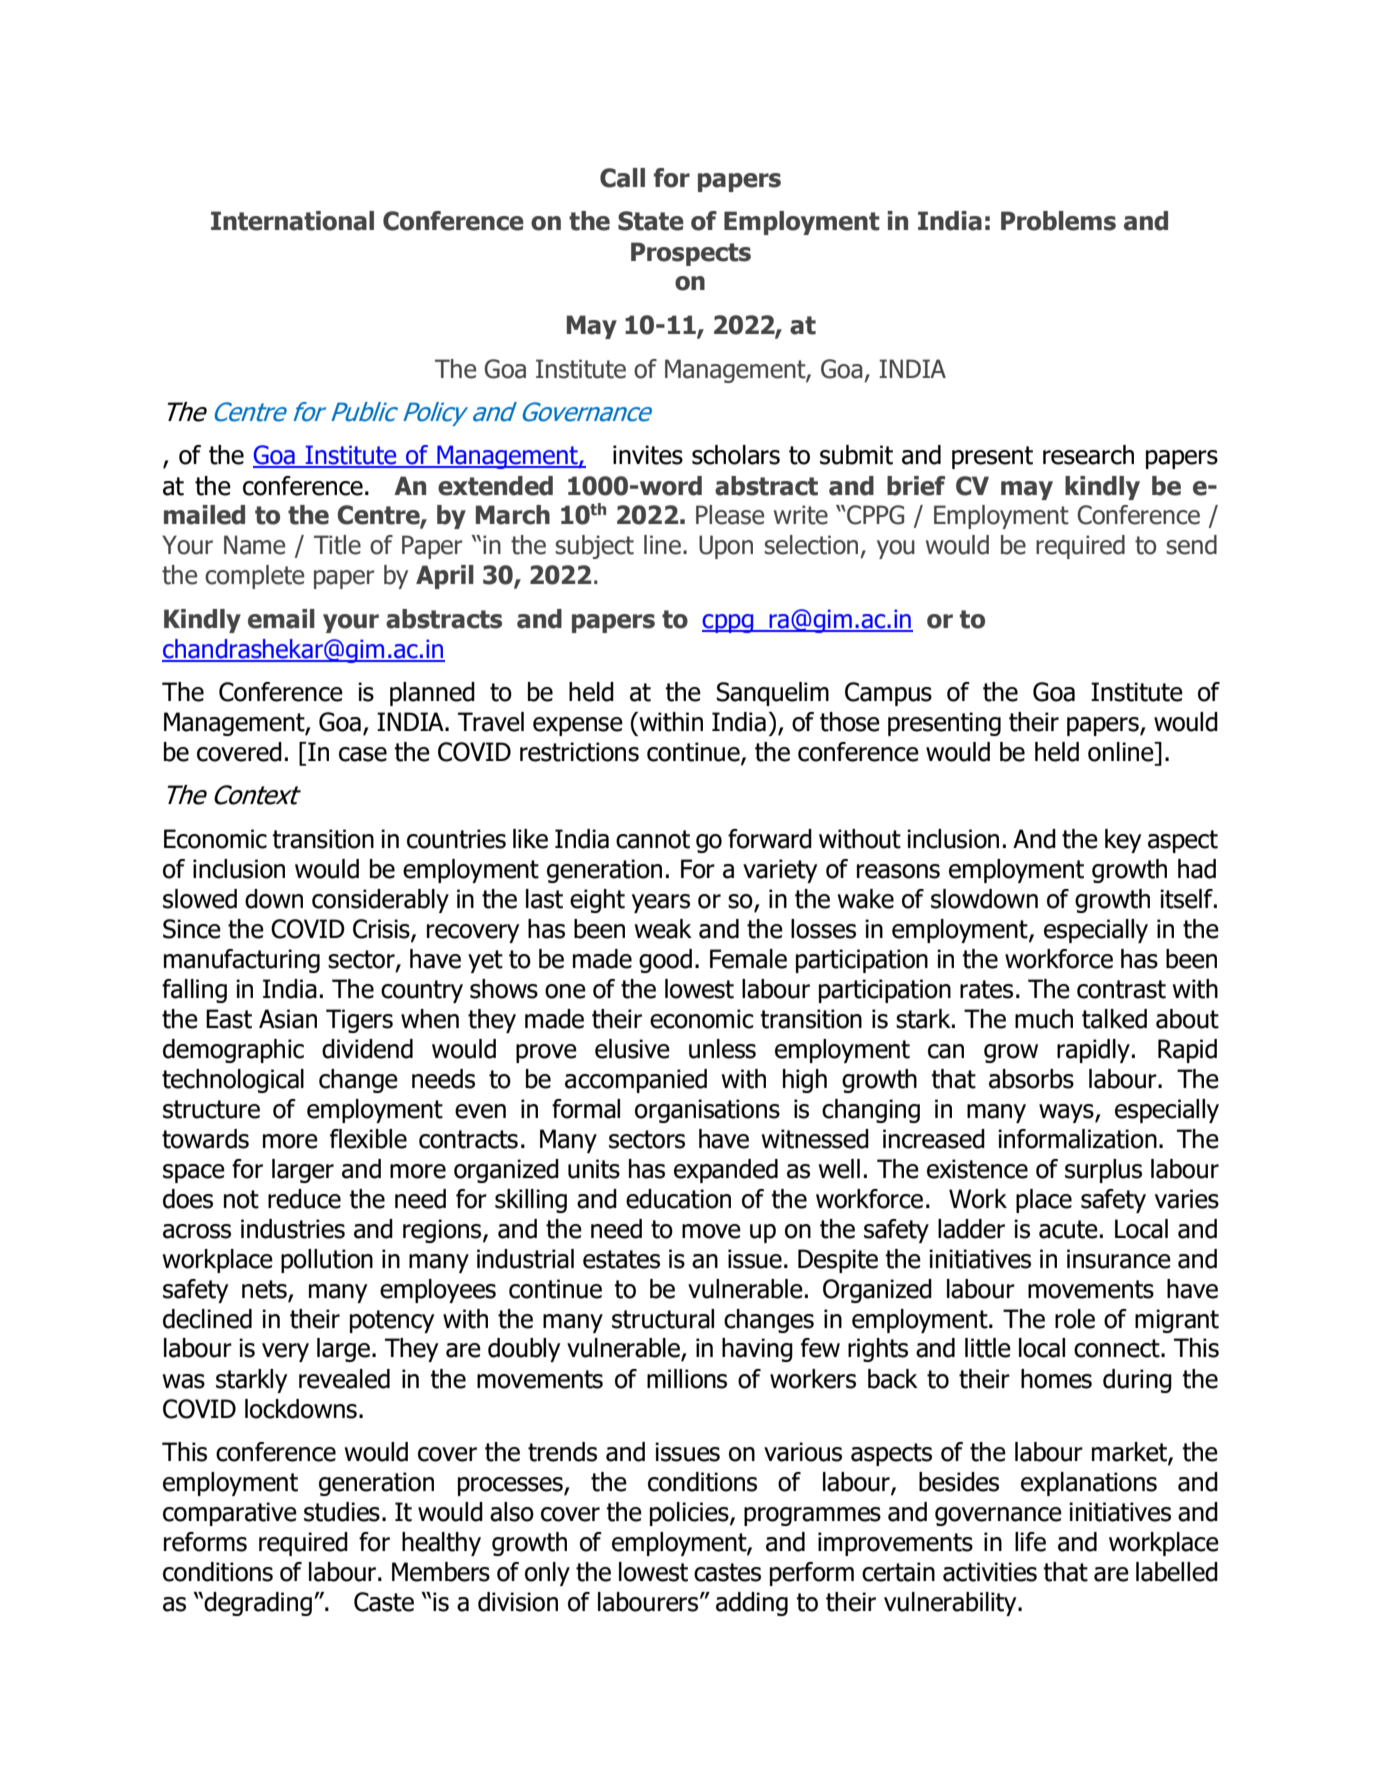  I want to click on Prospects, so click(691, 254).
